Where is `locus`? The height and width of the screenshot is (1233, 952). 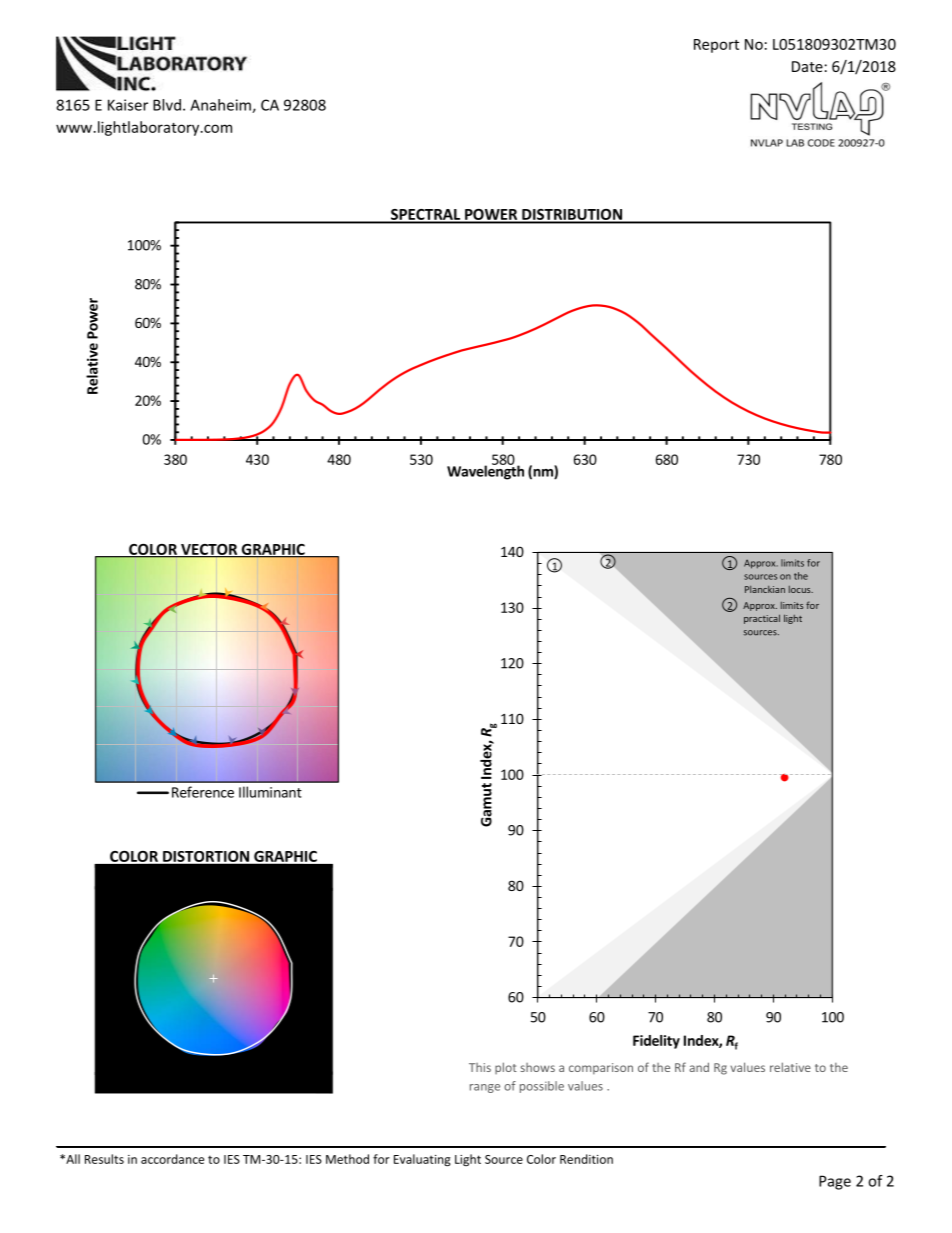
locus is located at coordinates (801, 589).
